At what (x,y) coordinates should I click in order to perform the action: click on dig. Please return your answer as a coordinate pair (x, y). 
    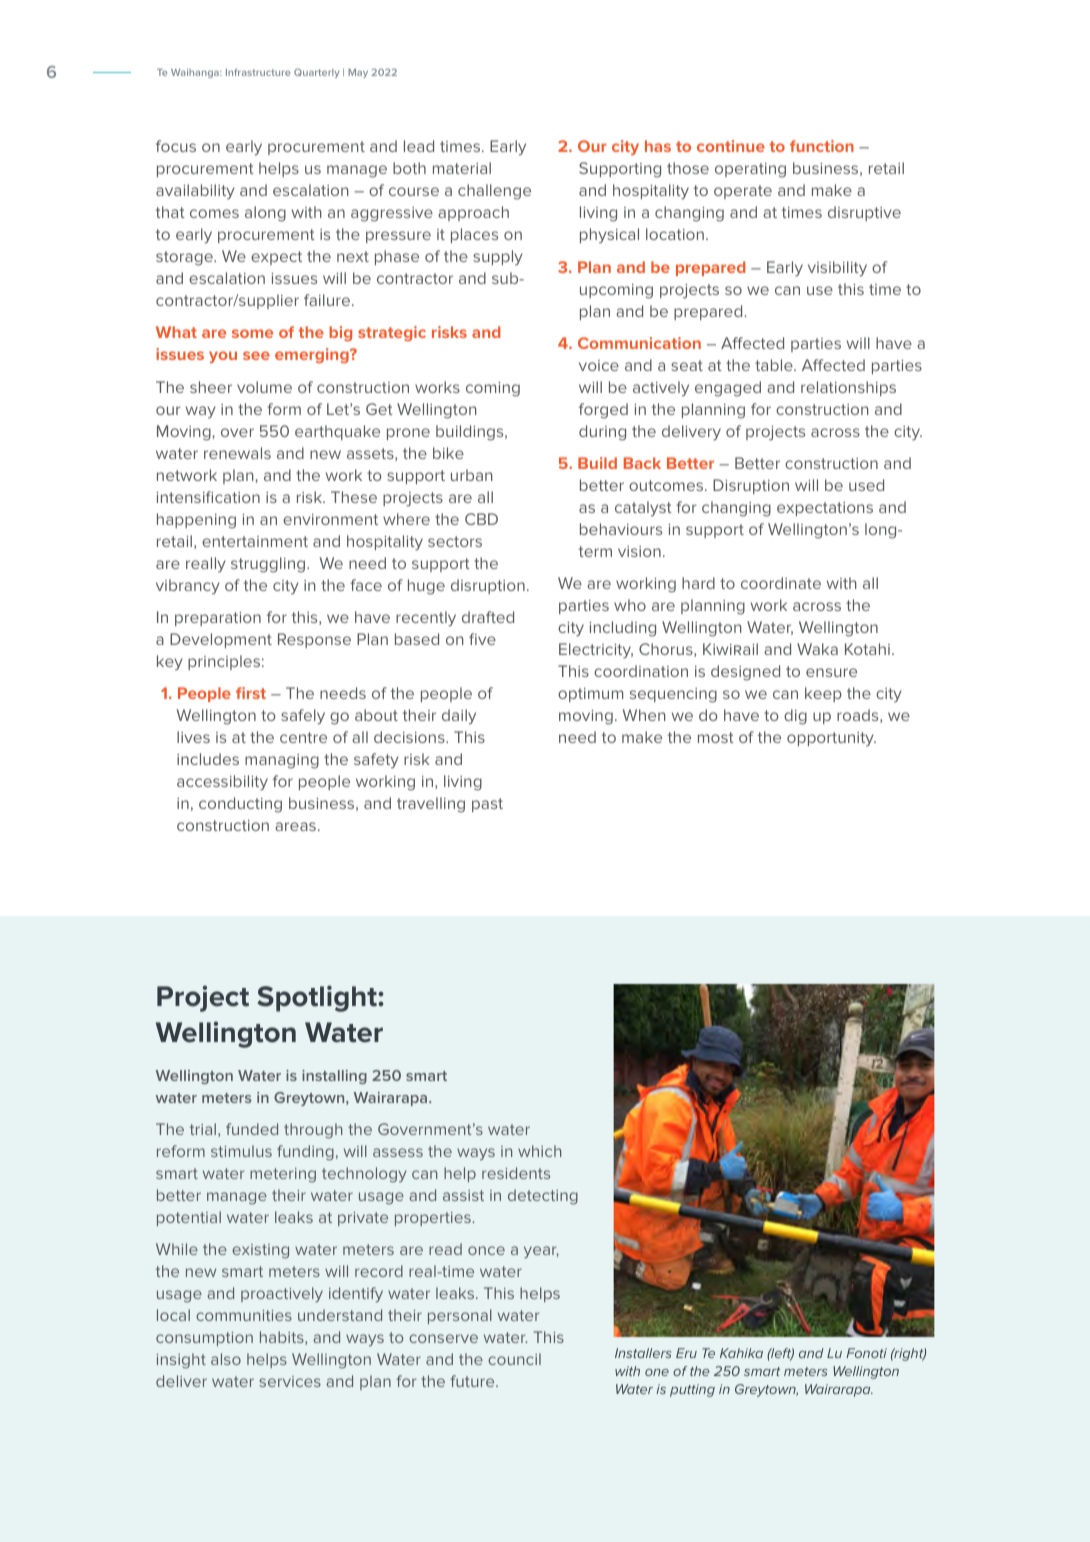
    Looking at the image, I should click on (795, 717).
